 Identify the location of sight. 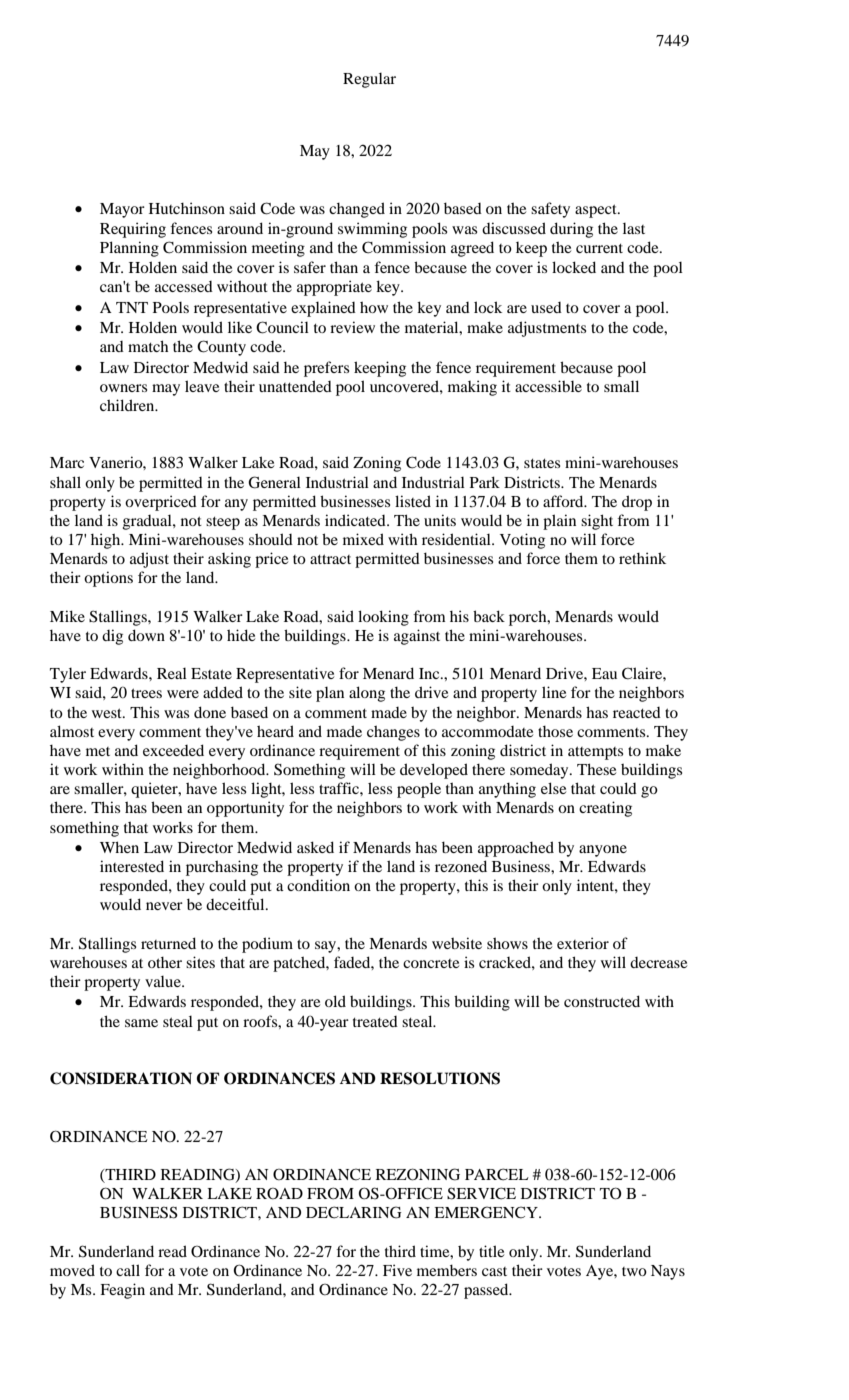
(597, 522).
